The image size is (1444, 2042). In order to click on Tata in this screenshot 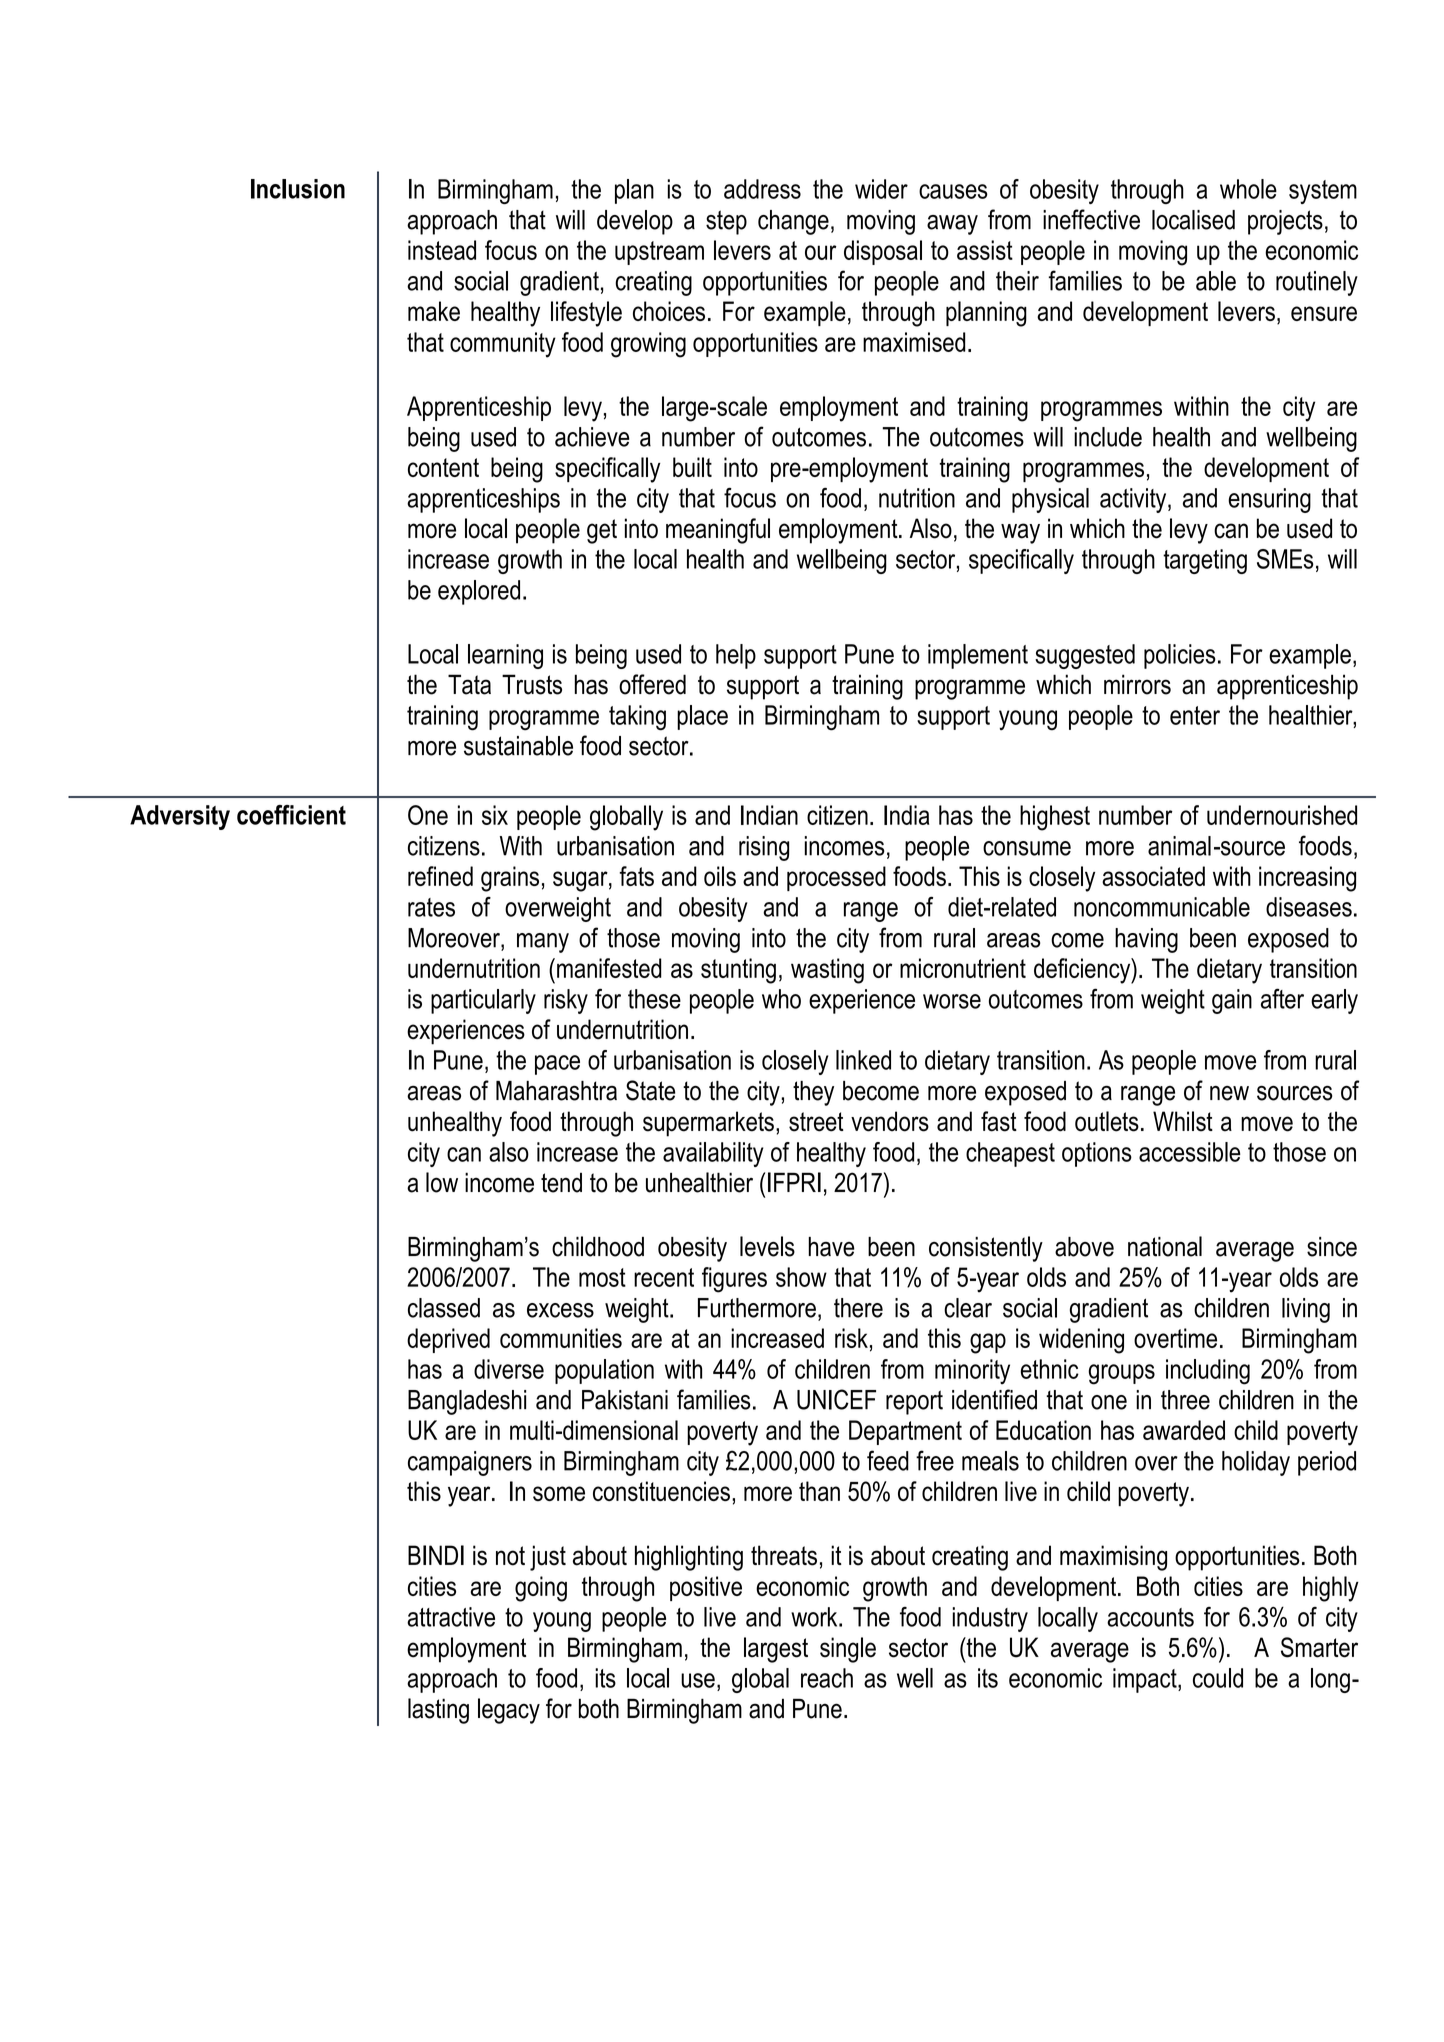, I will do `click(469, 684)`.
